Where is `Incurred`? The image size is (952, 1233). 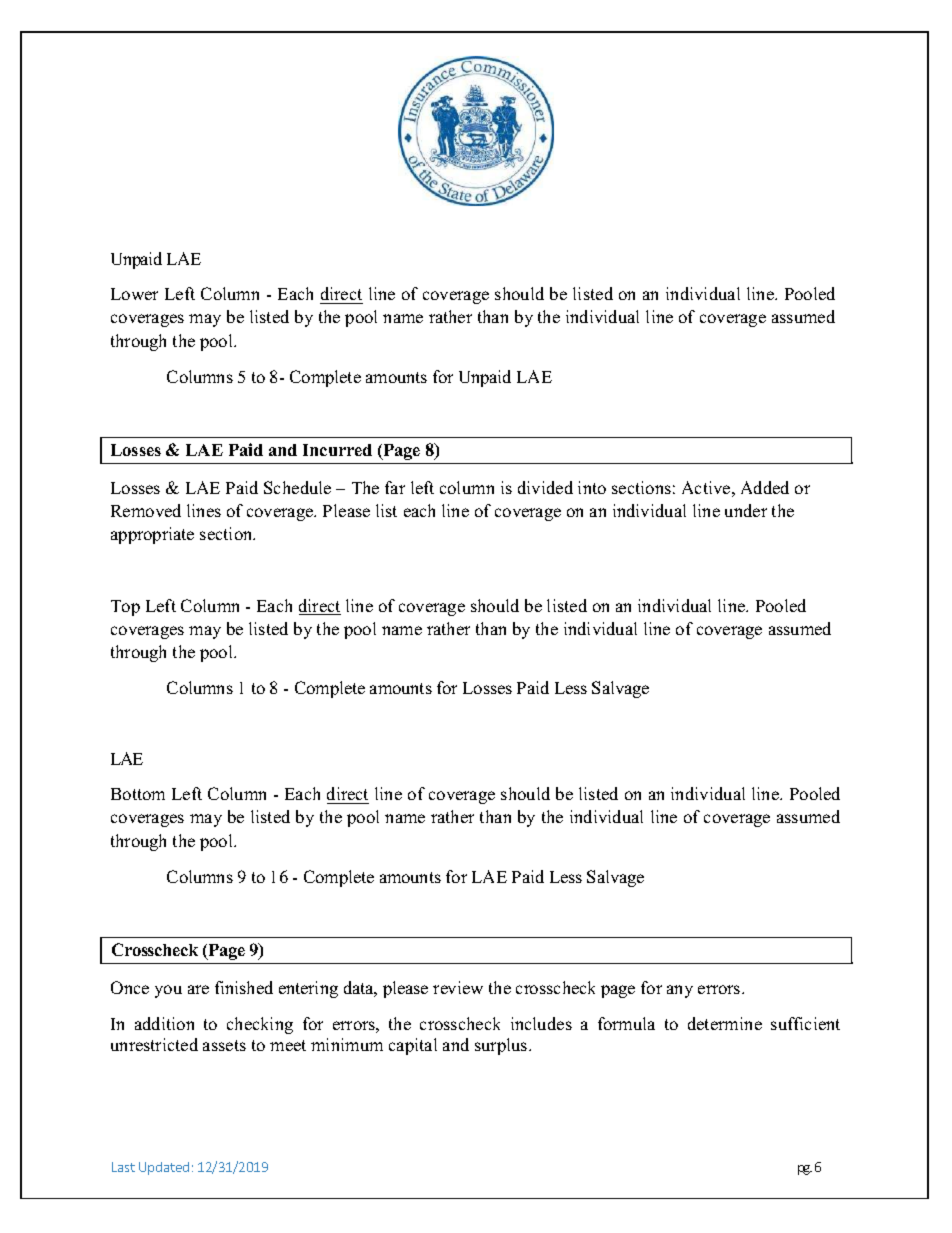 Incurred is located at coordinates (337, 450).
